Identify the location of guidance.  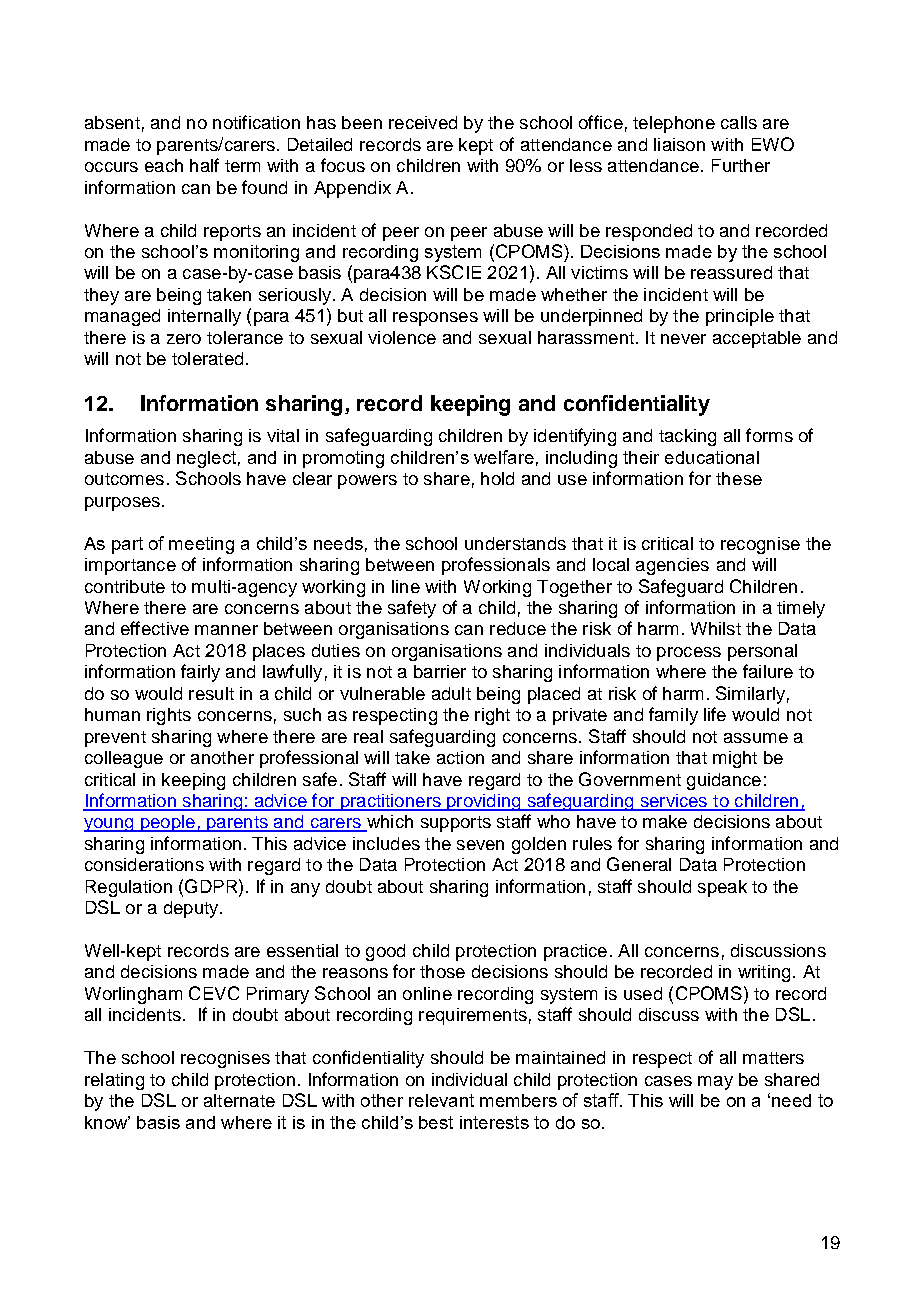
(724, 781).
